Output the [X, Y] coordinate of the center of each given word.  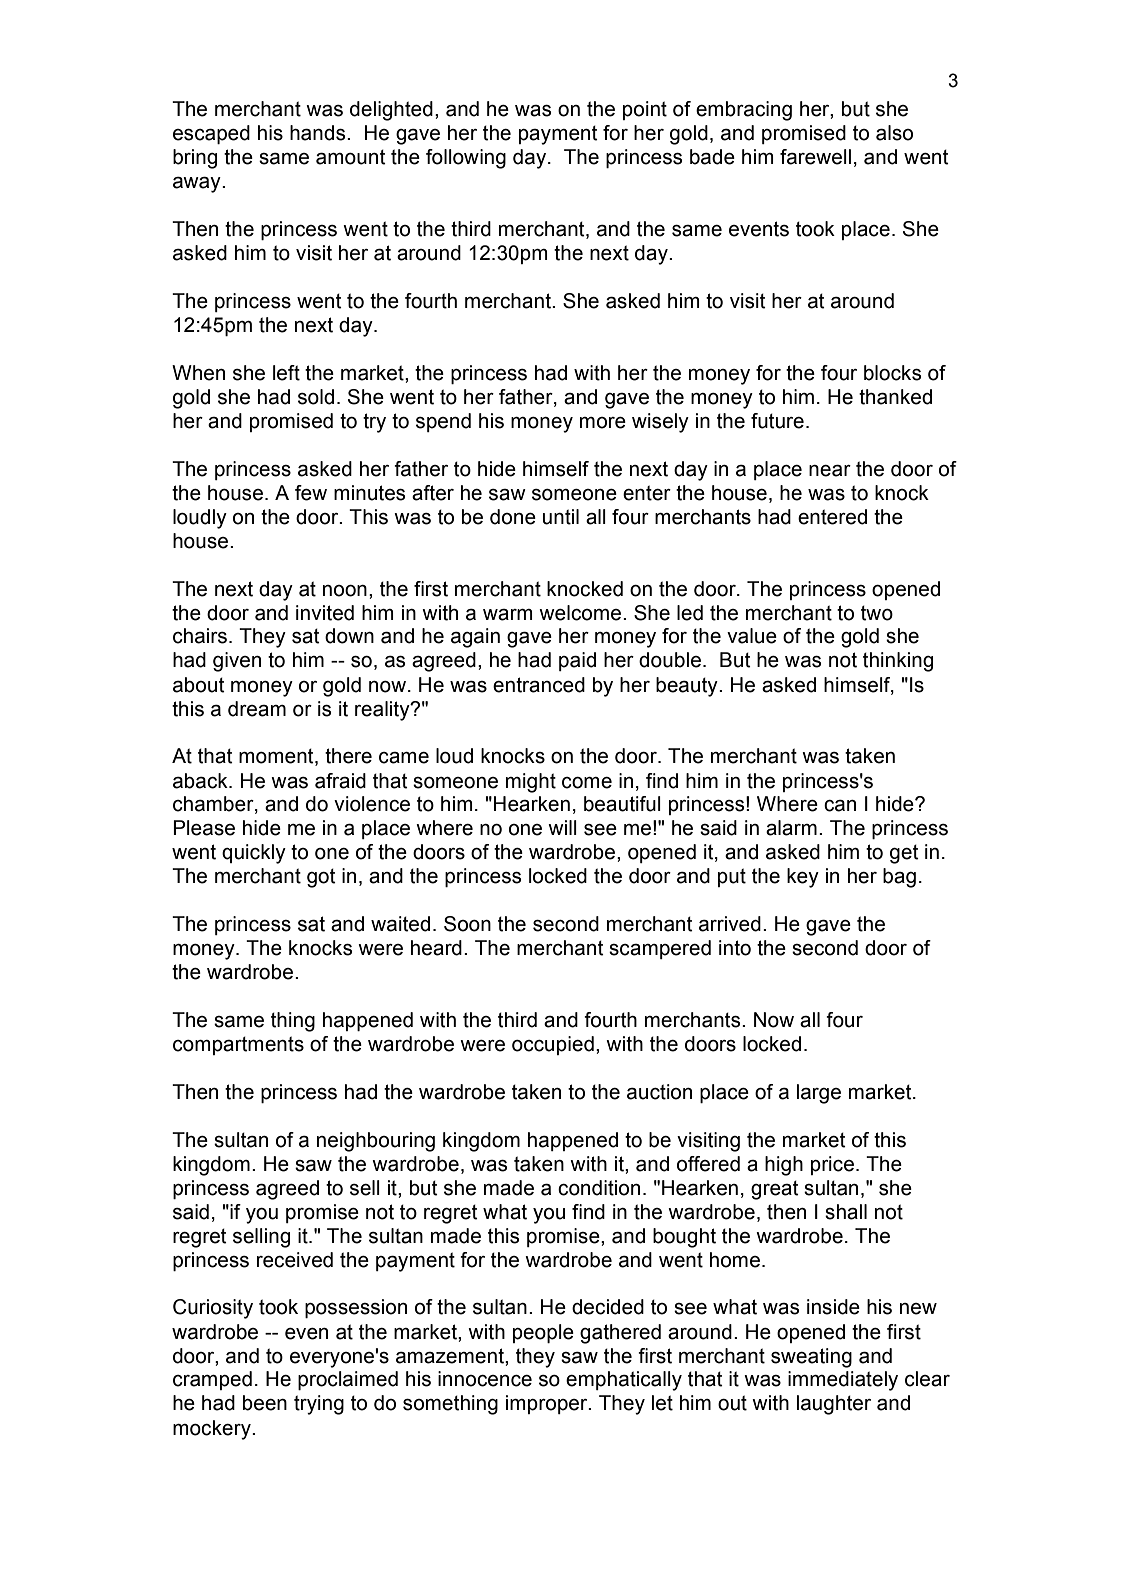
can [840, 806]
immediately [843, 1381]
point [645, 110]
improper [548, 1404]
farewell [815, 157]
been [265, 1403]
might [531, 783]
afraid [340, 781]
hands [319, 133]
